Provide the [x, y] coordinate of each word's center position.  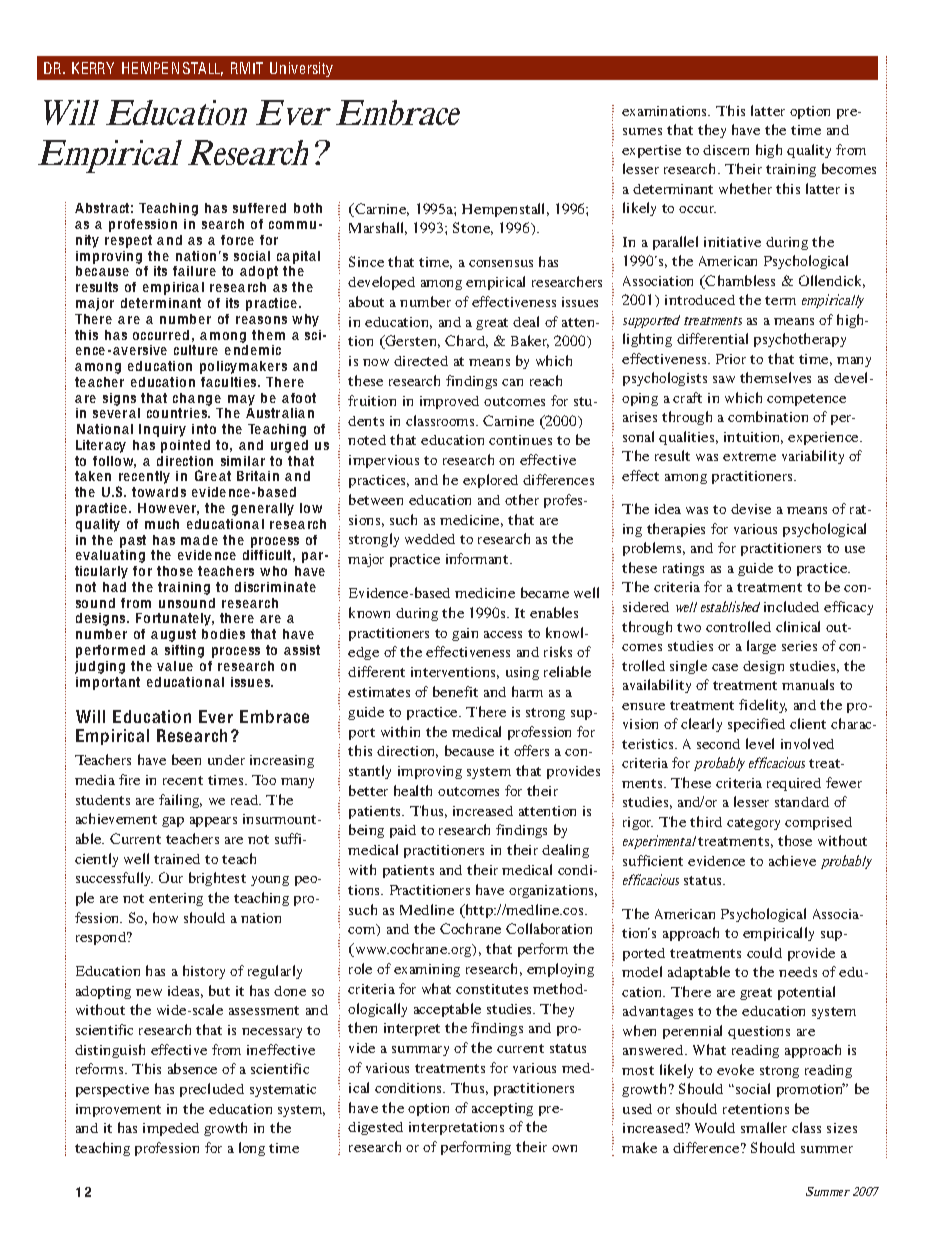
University [301, 69]
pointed [185, 446]
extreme [749, 456]
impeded [171, 1129]
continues [520, 440]
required [794, 784]
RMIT [247, 68]
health [413, 790]
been [186, 759]
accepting [502, 1109]
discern [726, 150]
